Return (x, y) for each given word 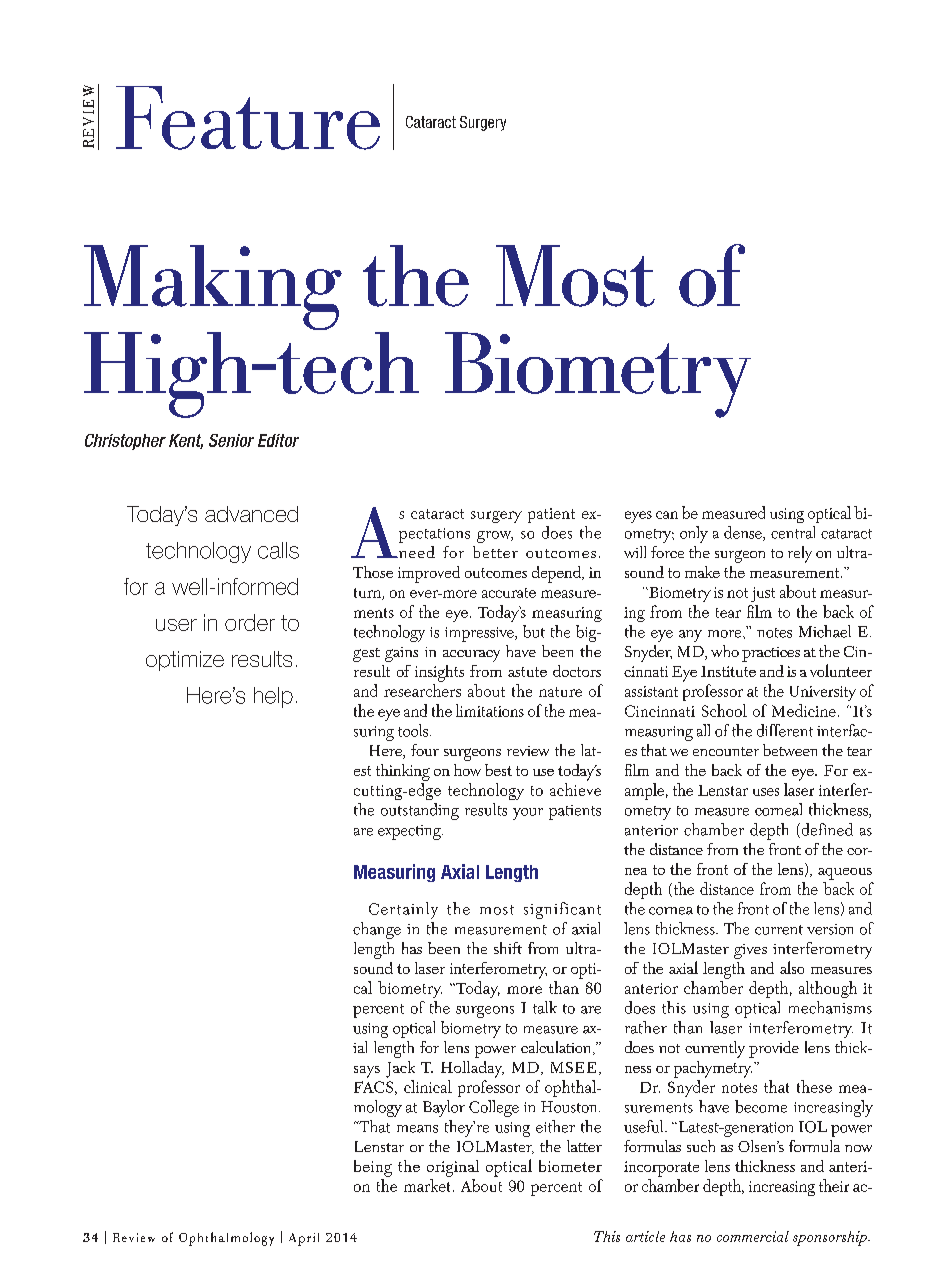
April (304, 1239)
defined (826, 830)
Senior (231, 440)
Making (213, 289)
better (495, 552)
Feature (248, 118)
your (528, 814)
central (793, 532)
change (377, 930)
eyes (638, 517)
